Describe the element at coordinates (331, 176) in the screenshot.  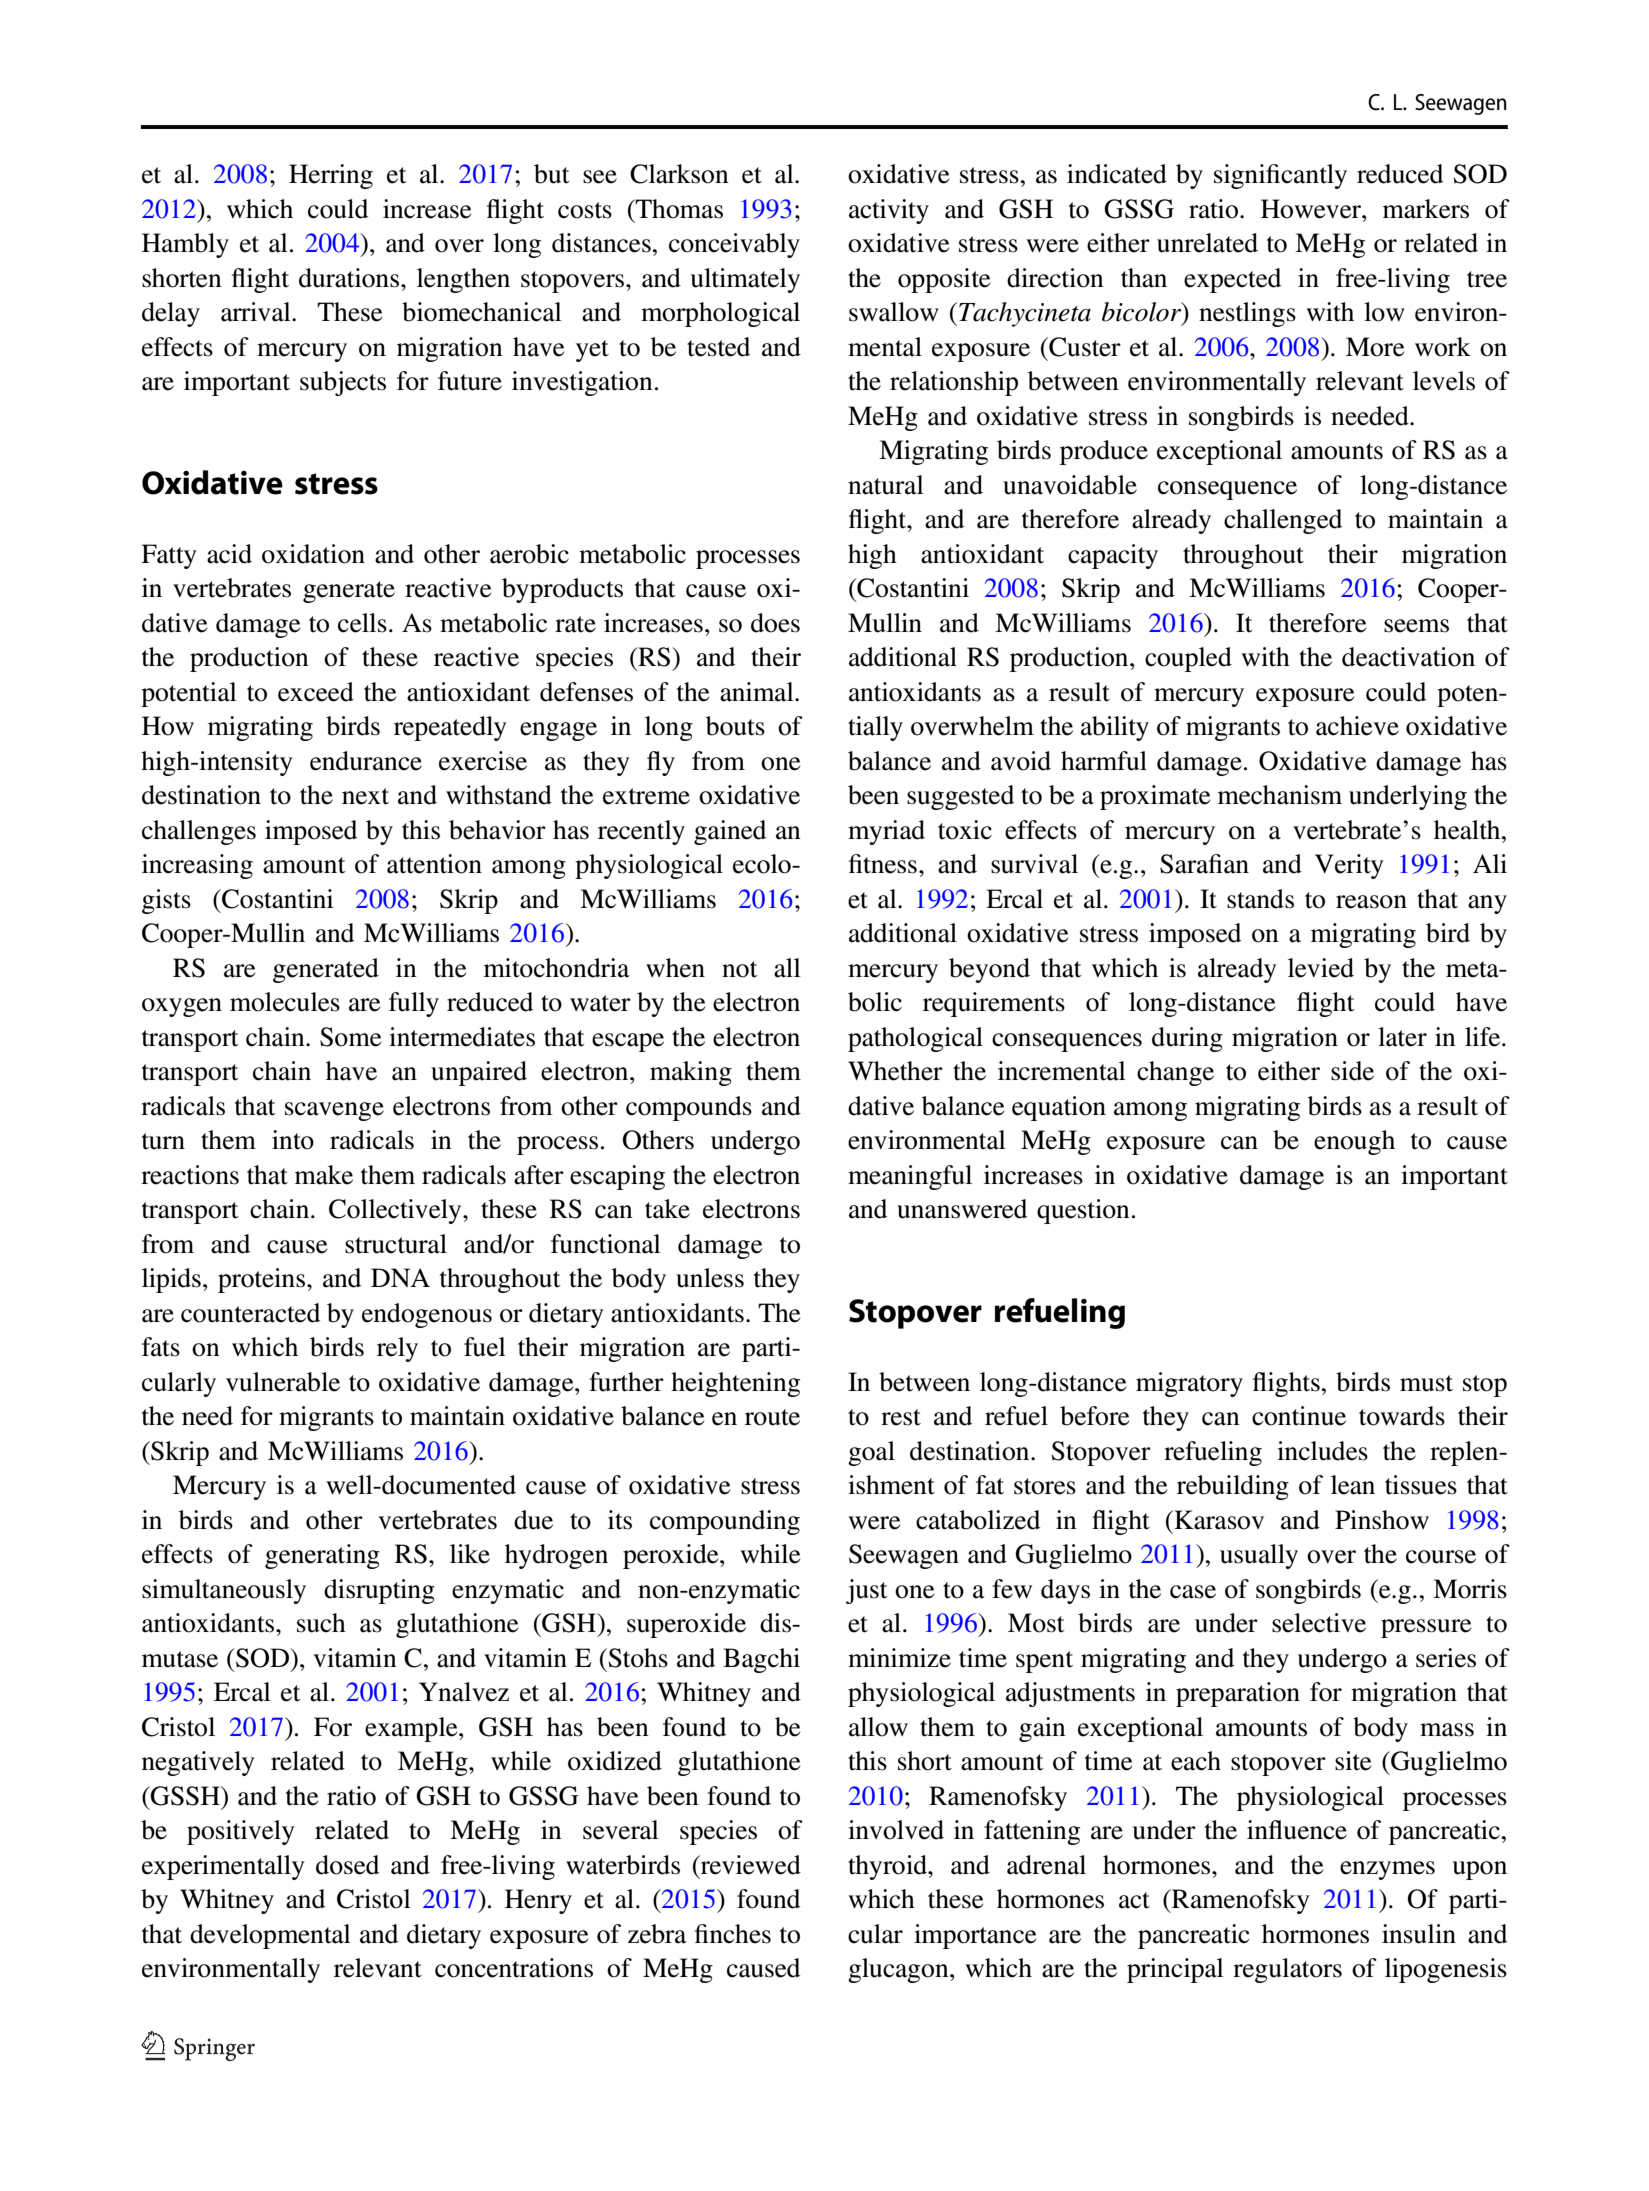
I see `Herring` at that location.
